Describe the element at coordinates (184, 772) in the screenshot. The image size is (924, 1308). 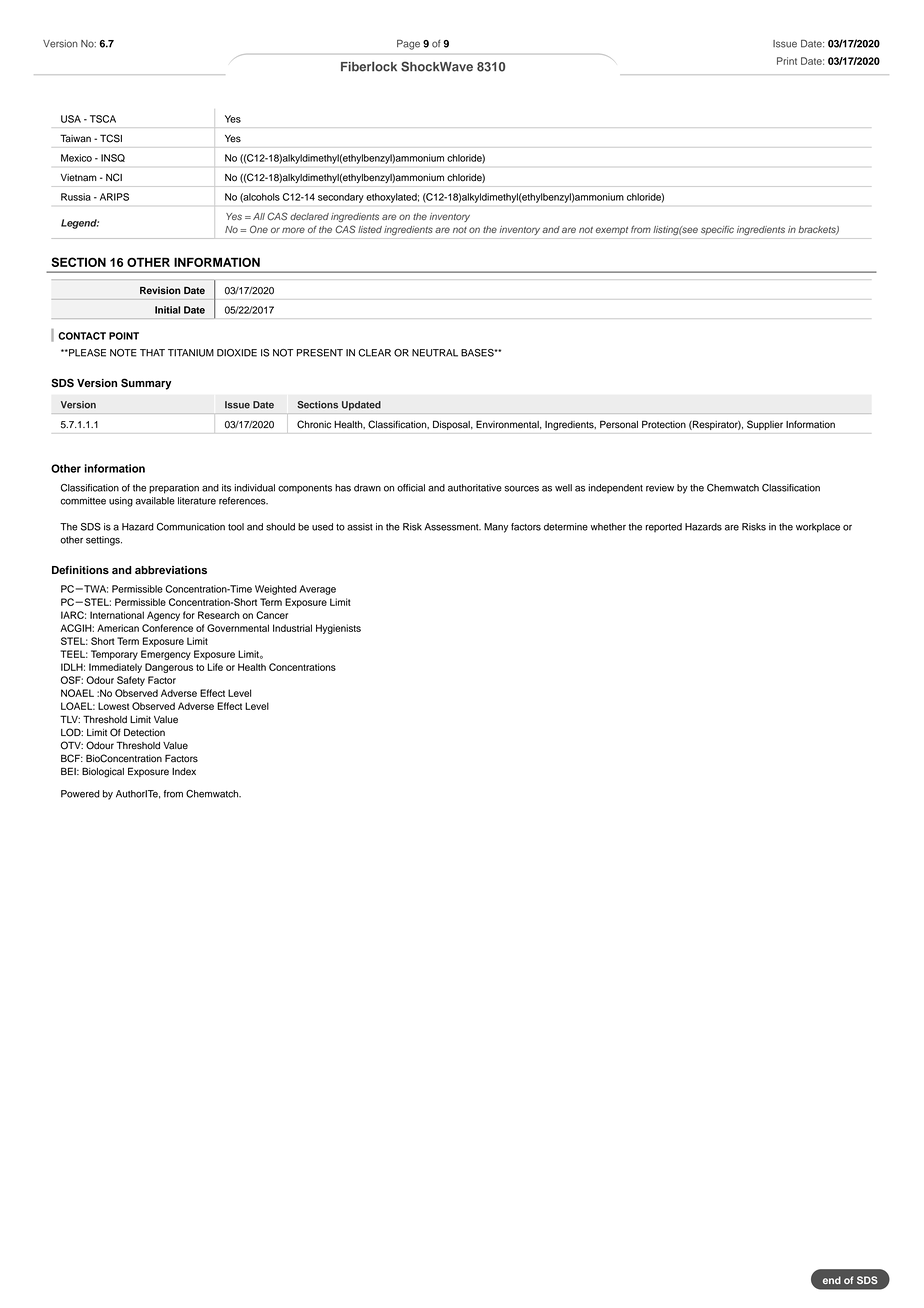
I see `Index` at that location.
